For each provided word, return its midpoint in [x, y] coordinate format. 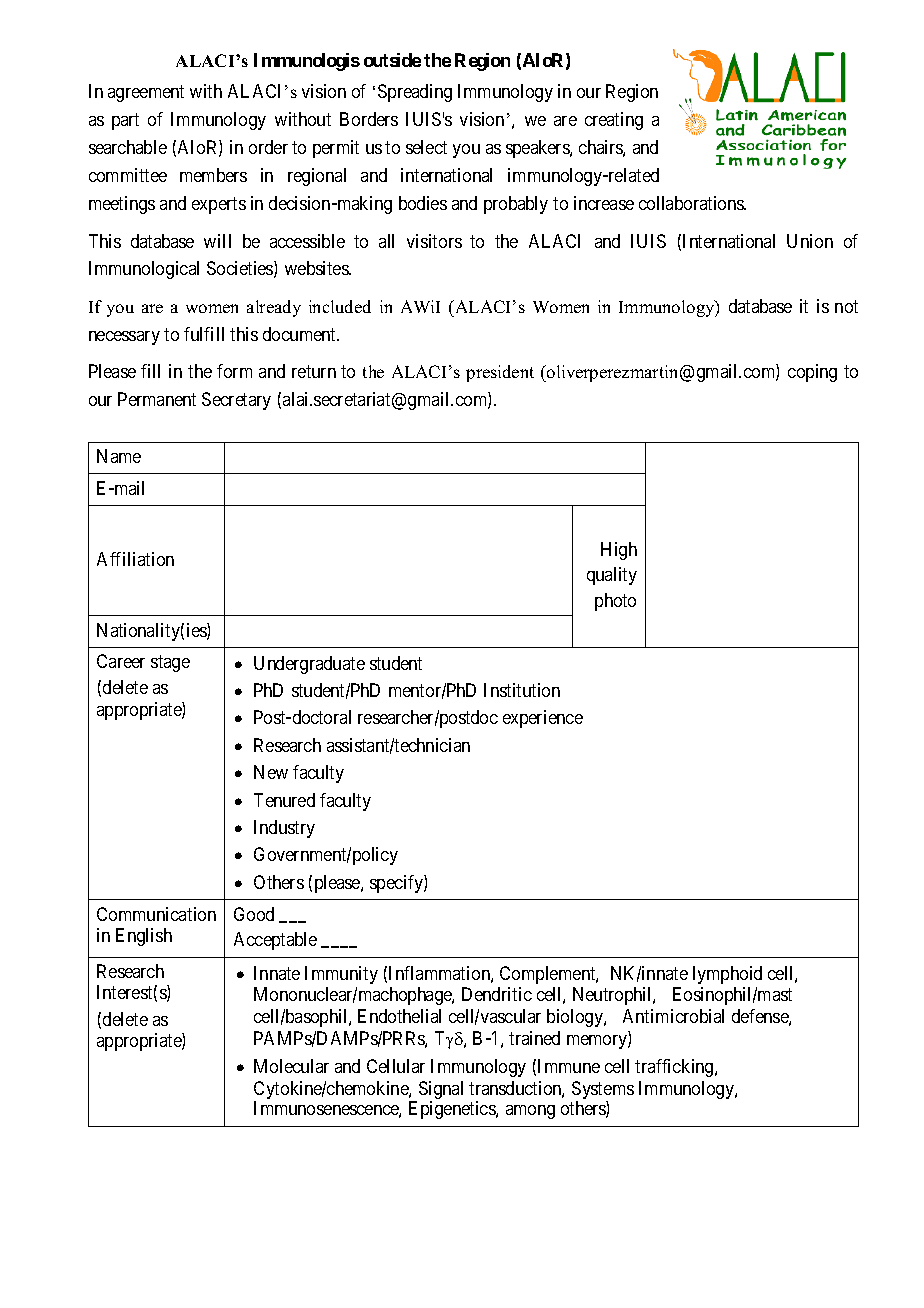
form [234, 371]
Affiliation [135, 559]
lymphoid [727, 975]
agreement [146, 93]
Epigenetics [453, 1110]
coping [812, 373]
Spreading [415, 93]
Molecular [291, 1066]
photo [615, 602]
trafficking [675, 1068]
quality [612, 576]
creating [614, 121]
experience [543, 719]
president [500, 373]
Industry [284, 829]
